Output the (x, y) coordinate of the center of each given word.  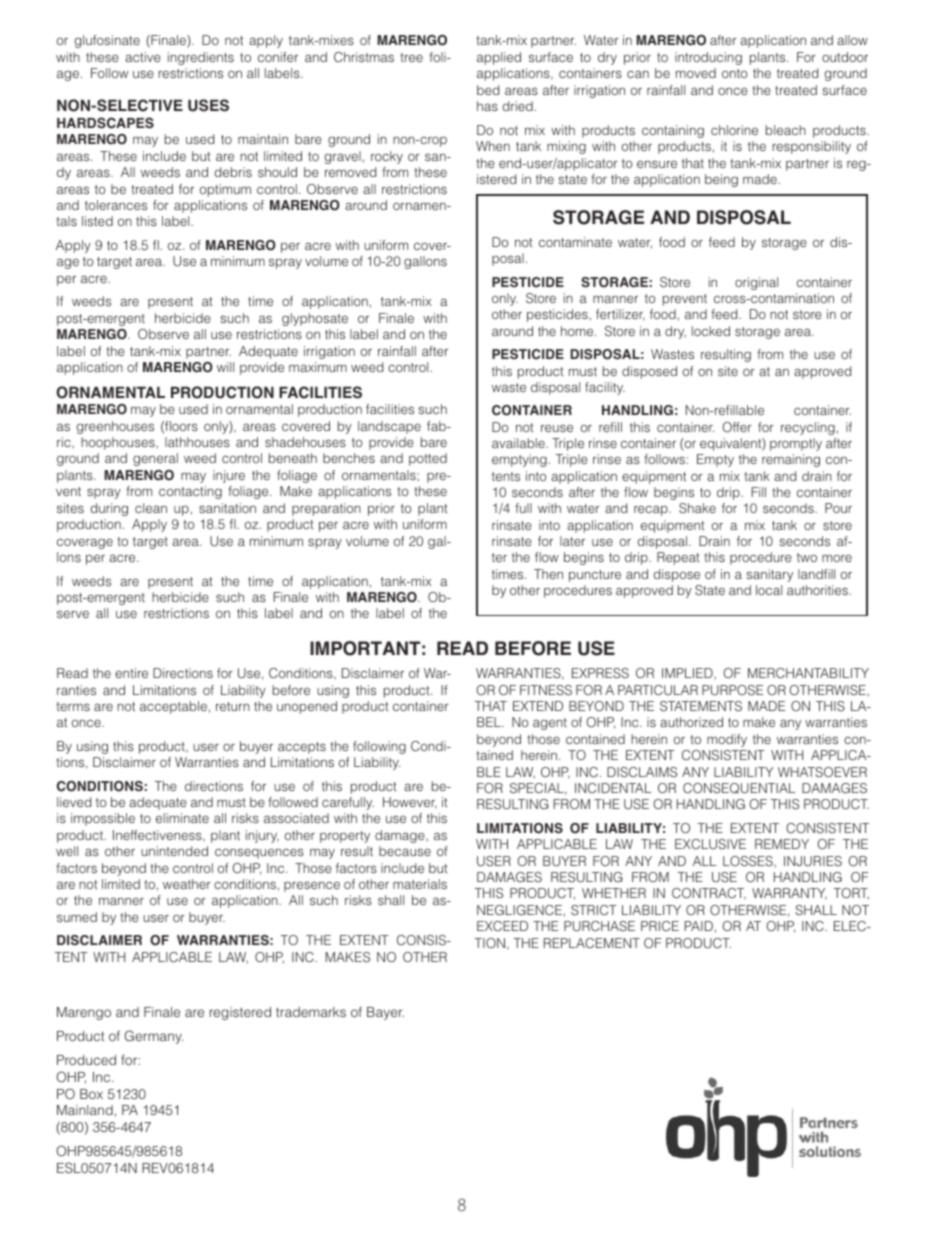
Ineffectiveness (158, 836)
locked (711, 331)
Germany (154, 1037)
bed (488, 90)
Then (548, 574)
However (410, 803)
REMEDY (782, 844)
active (143, 57)
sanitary (770, 575)
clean (151, 508)
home (578, 331)
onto (735, 73)
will (225, 367)
